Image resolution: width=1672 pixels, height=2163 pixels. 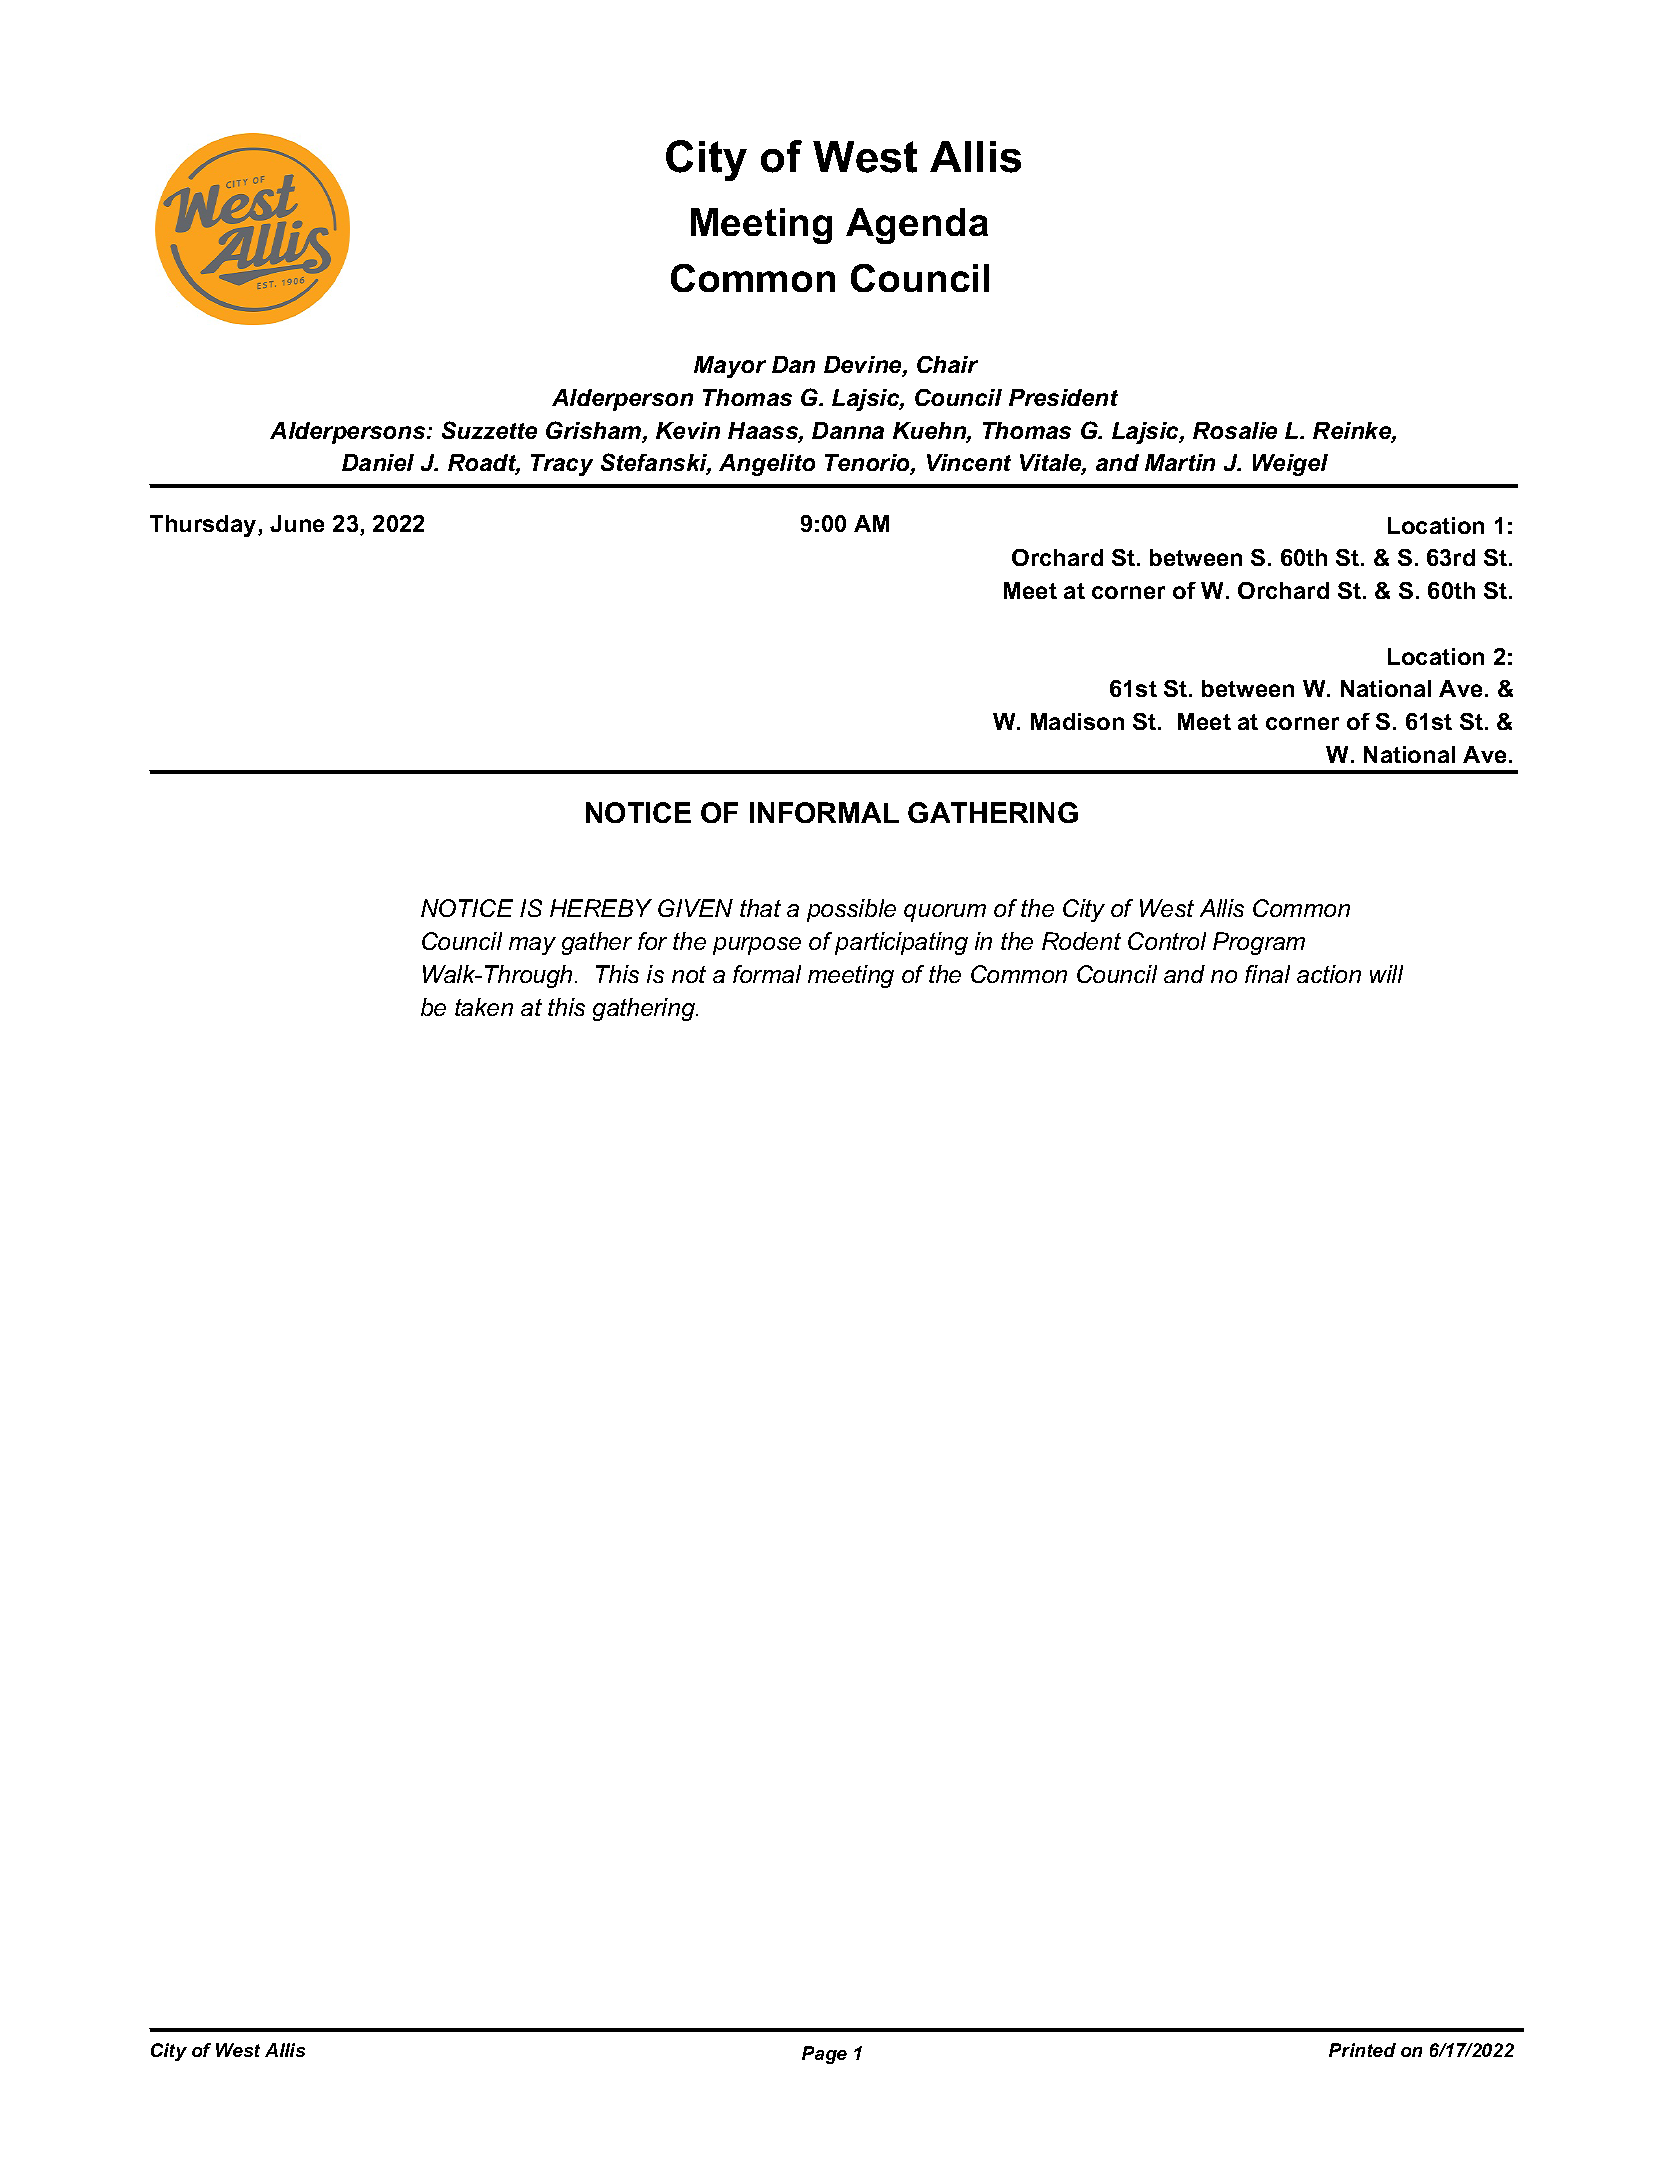 What do you see at coordinates (484, 1007) in the page?
I see `taken` at bounding box center [484, 1007].
